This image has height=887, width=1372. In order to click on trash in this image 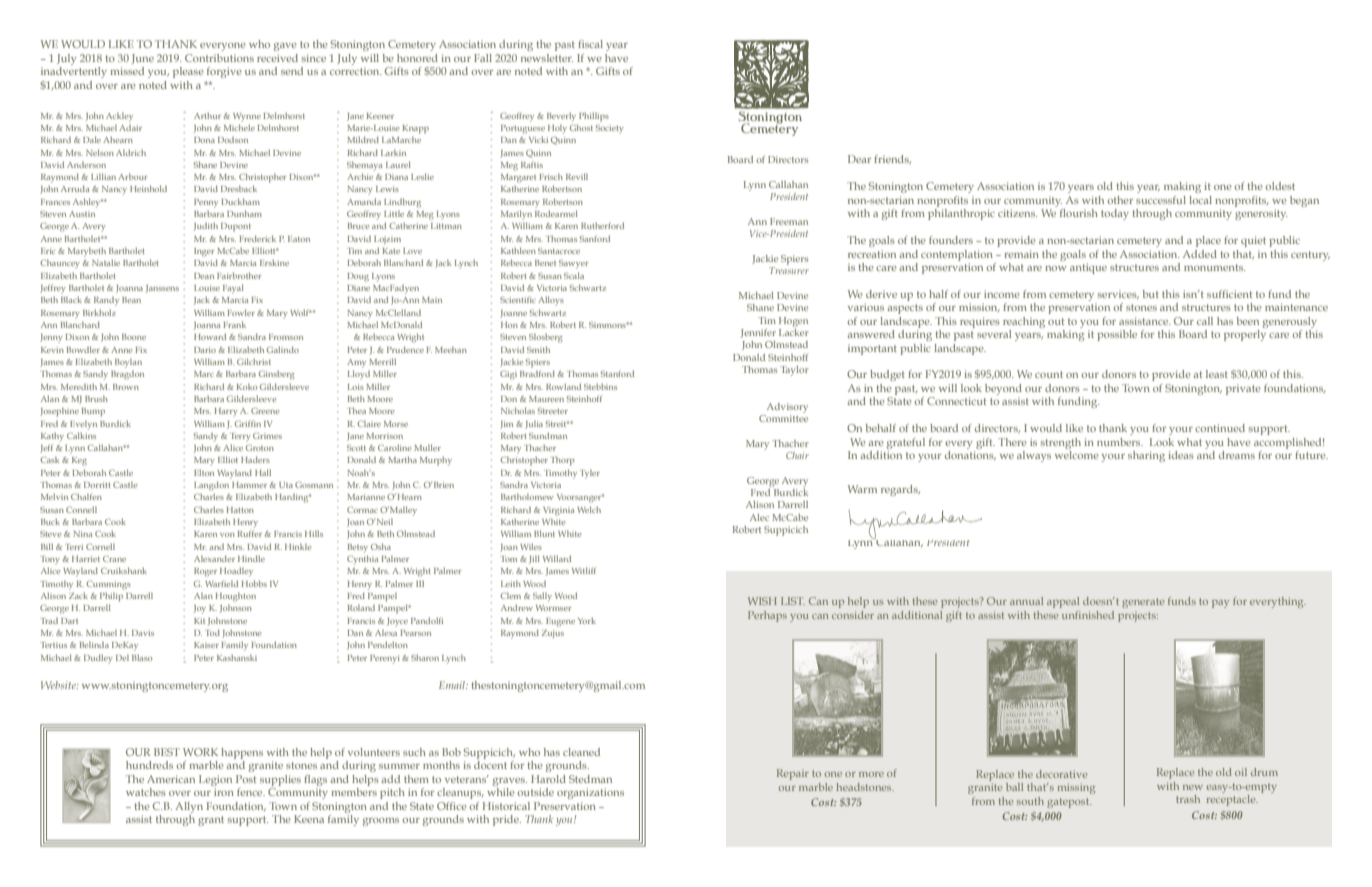, I will do `click(1188, 799)`.
